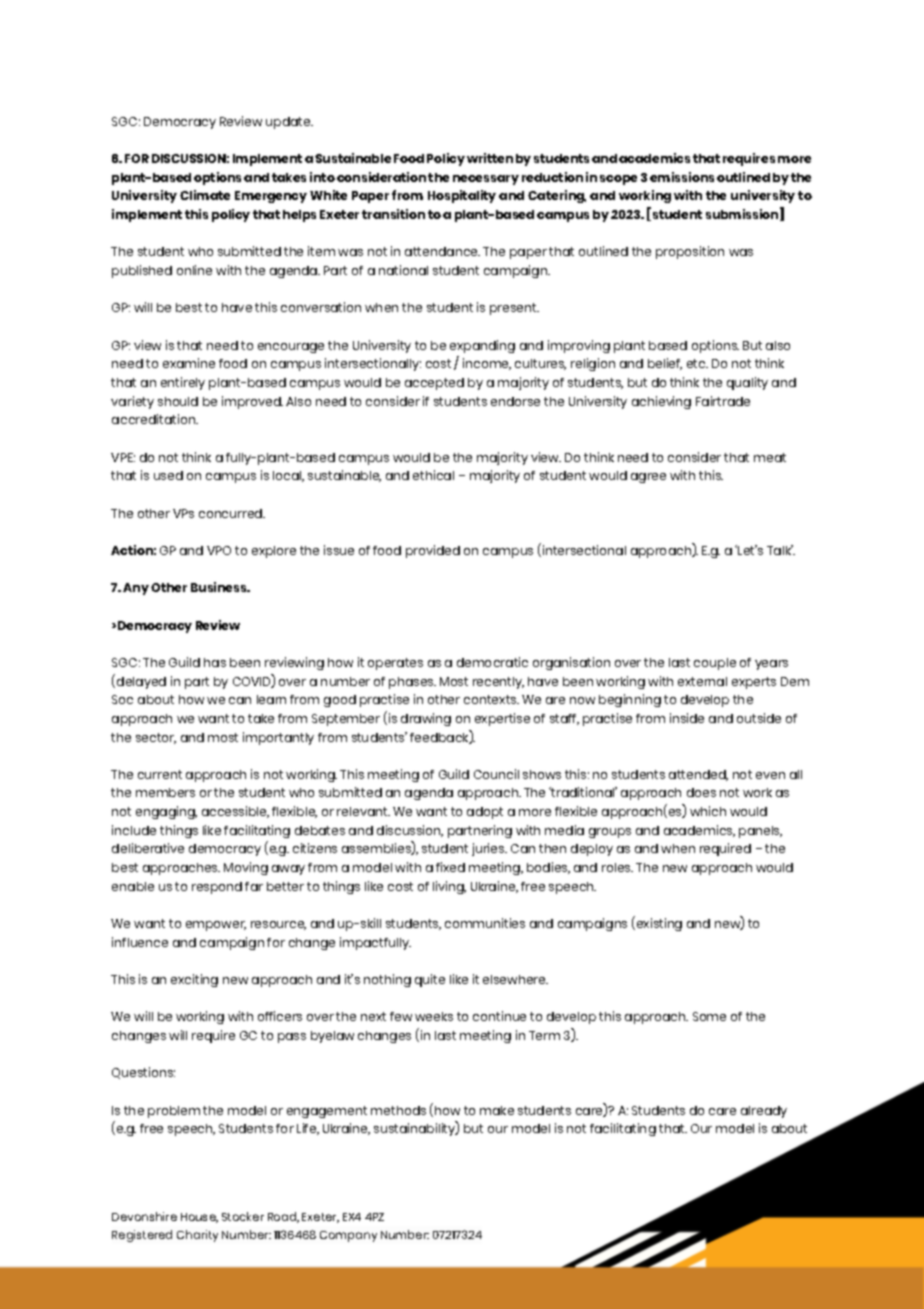  I want to click on Company, so click(348, 1236).
